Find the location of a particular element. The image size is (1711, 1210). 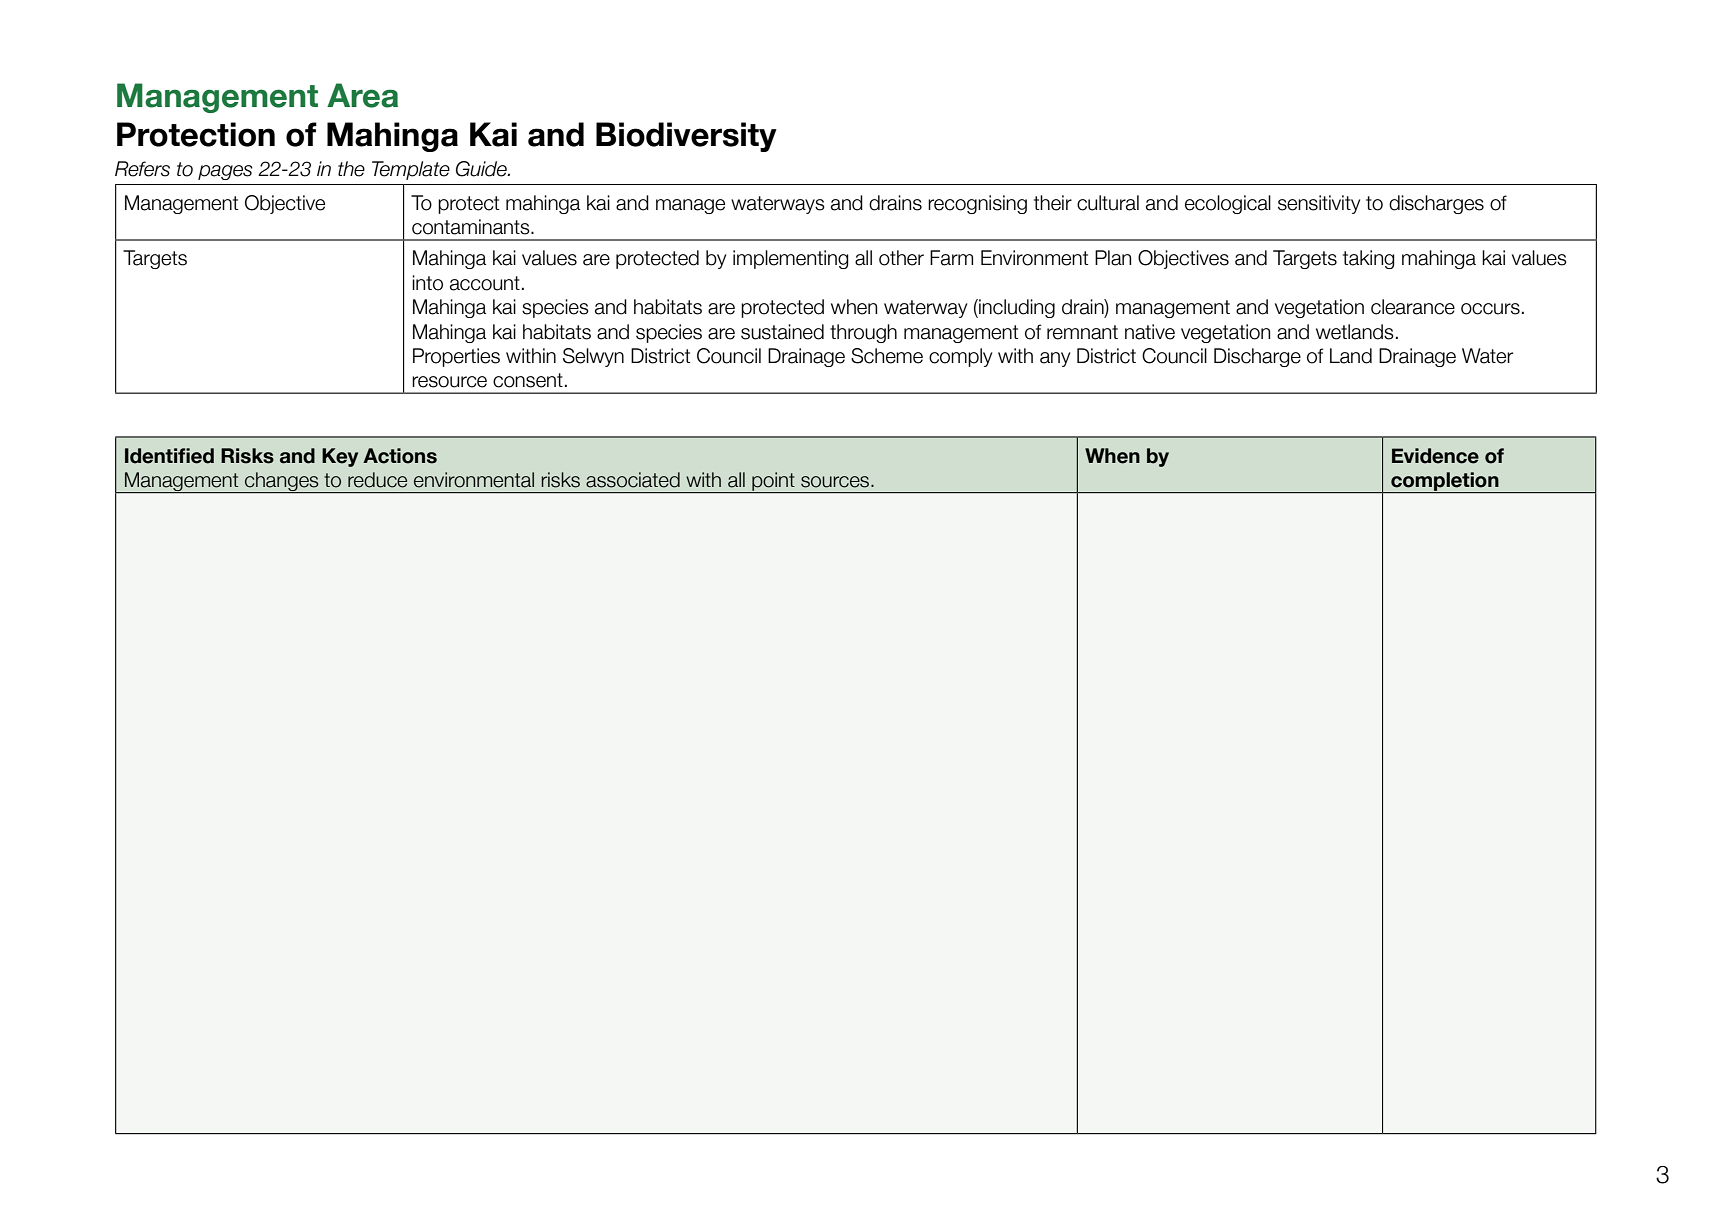

changes is located at coordinates (282, 482).
